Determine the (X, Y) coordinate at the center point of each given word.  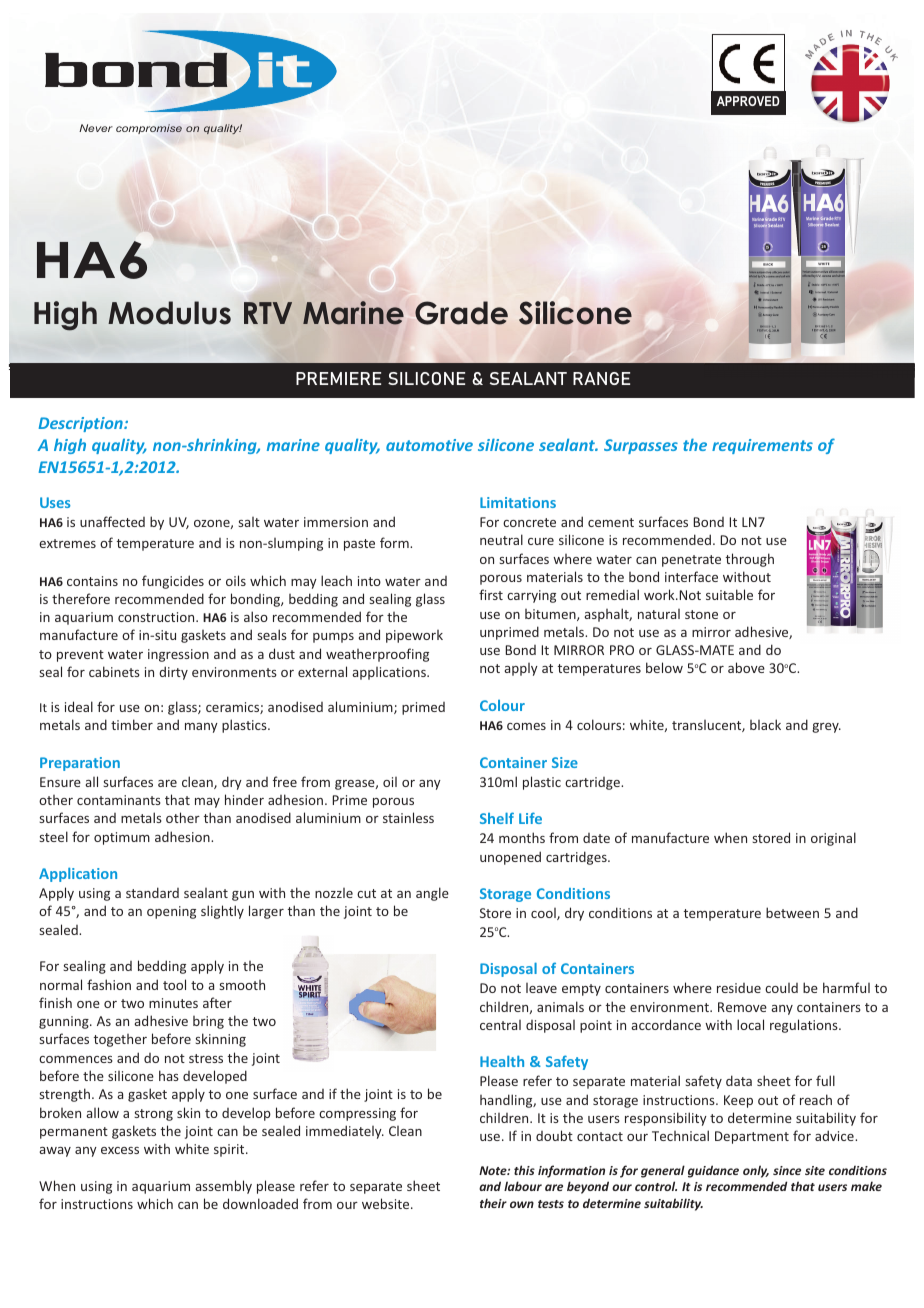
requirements (762, 446)
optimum (122, 838)
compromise (149, 129)
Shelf (497, 818)
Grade (461, 313)
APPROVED (748, 101)
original (833, 839)
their (493, 1203)
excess (120, 1150)
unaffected (112, 521)
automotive (429, 445)
